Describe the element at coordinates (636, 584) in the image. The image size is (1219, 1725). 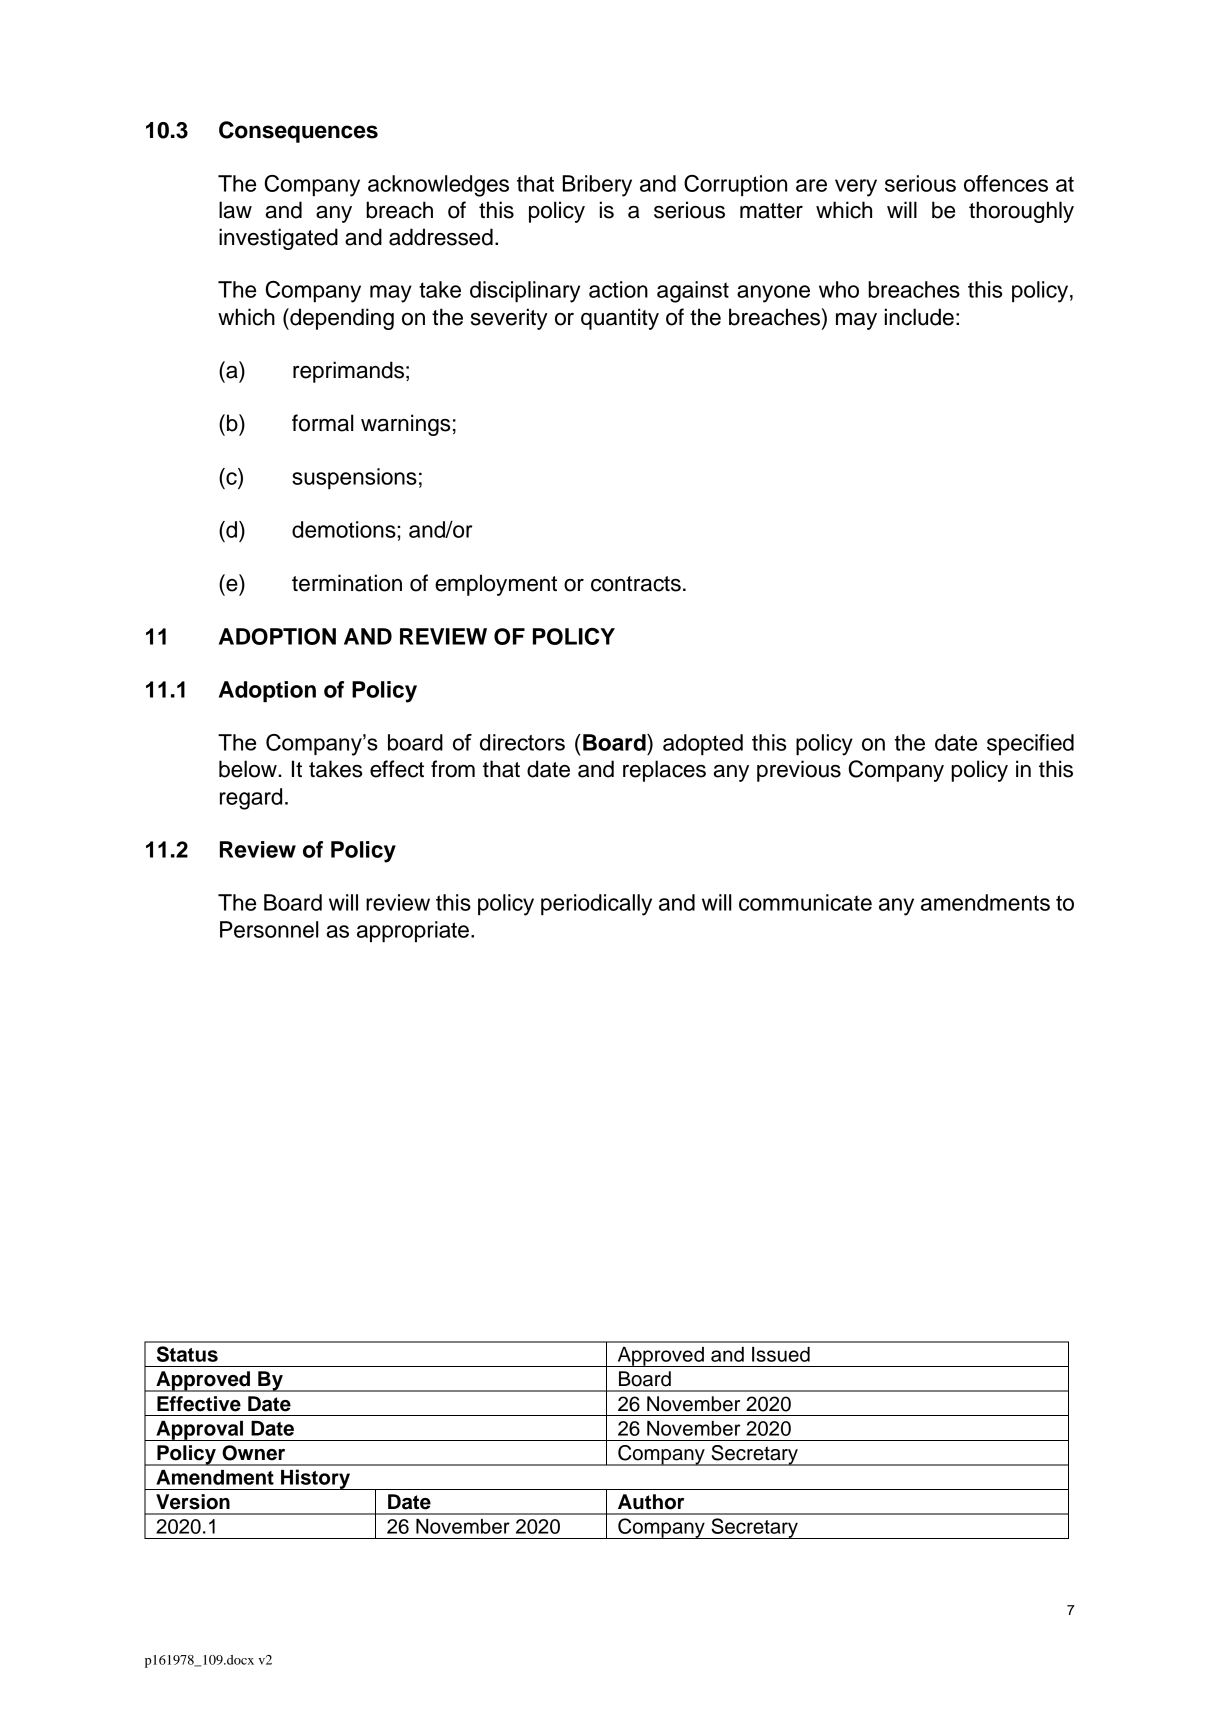
I see `contracts` at that location.
